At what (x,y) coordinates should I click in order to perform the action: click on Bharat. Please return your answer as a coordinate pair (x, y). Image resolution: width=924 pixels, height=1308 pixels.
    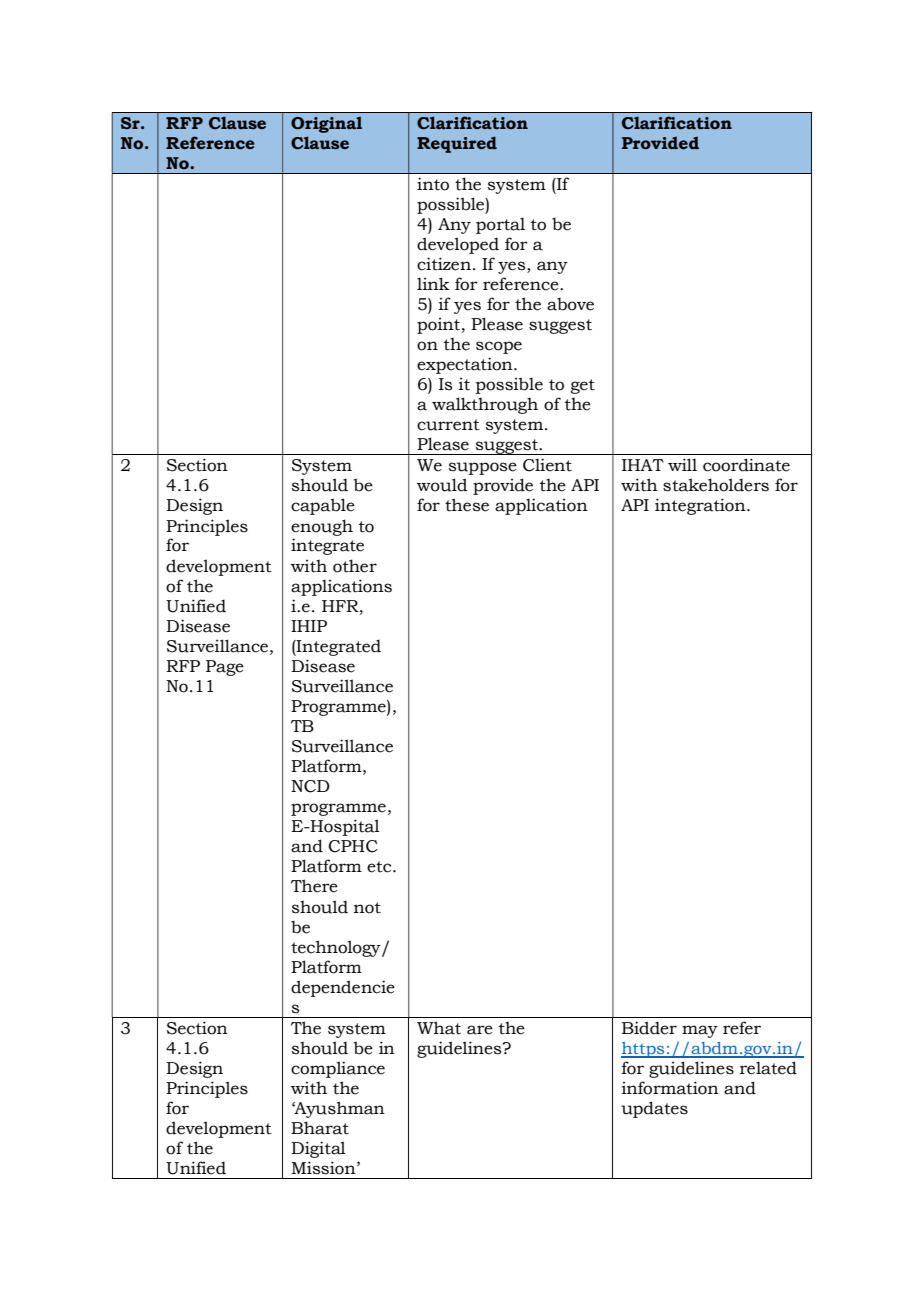
    Looking at the image, I should click on (320, 1128).
